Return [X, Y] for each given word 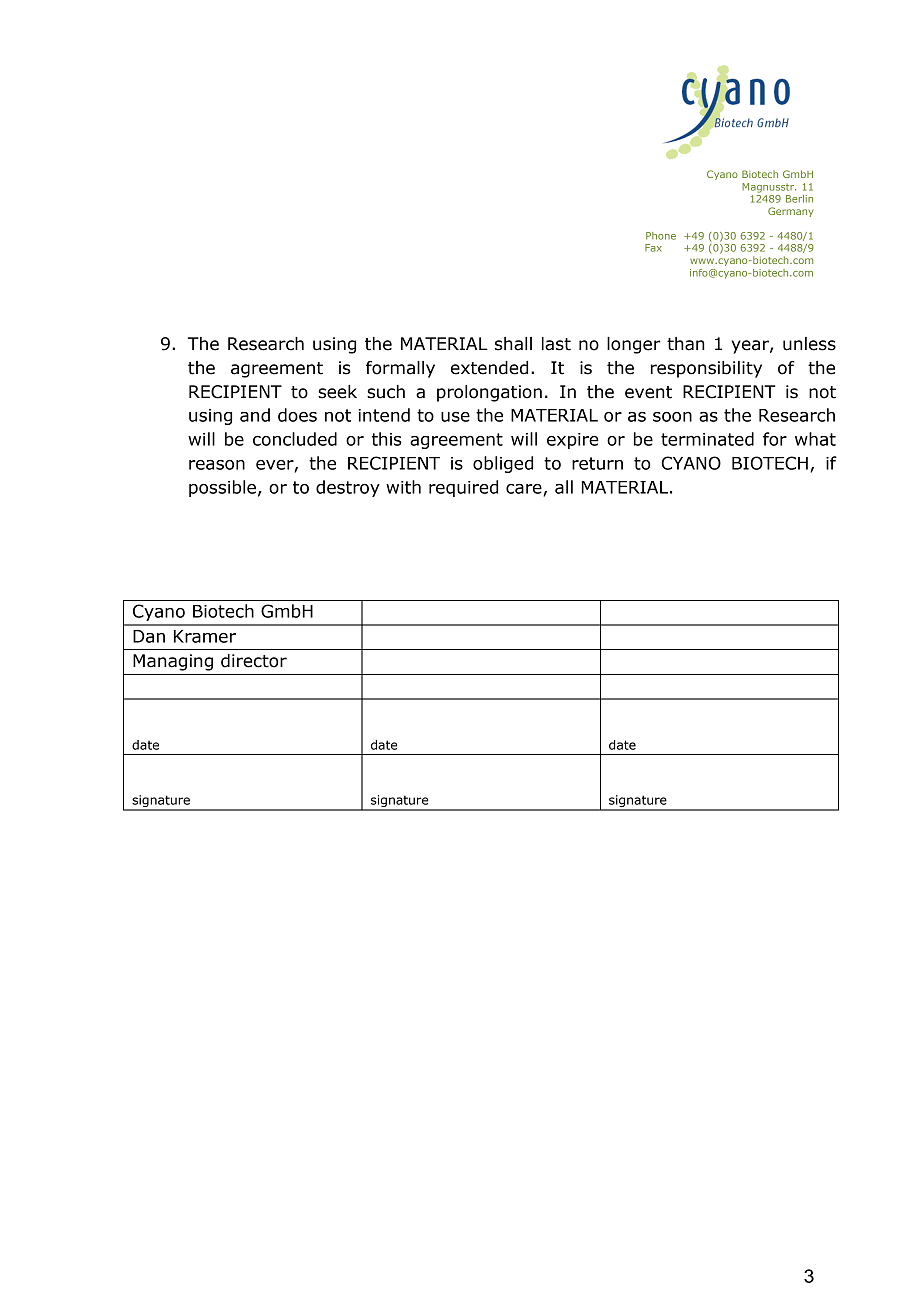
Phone [661, 236]
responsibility [706, 369]
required [463, 488]
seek [337, 392]
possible [222, 488]
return [597, 463]
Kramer [205, 636]
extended [489, 368]
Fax [653, 248]
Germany [790, 212]
